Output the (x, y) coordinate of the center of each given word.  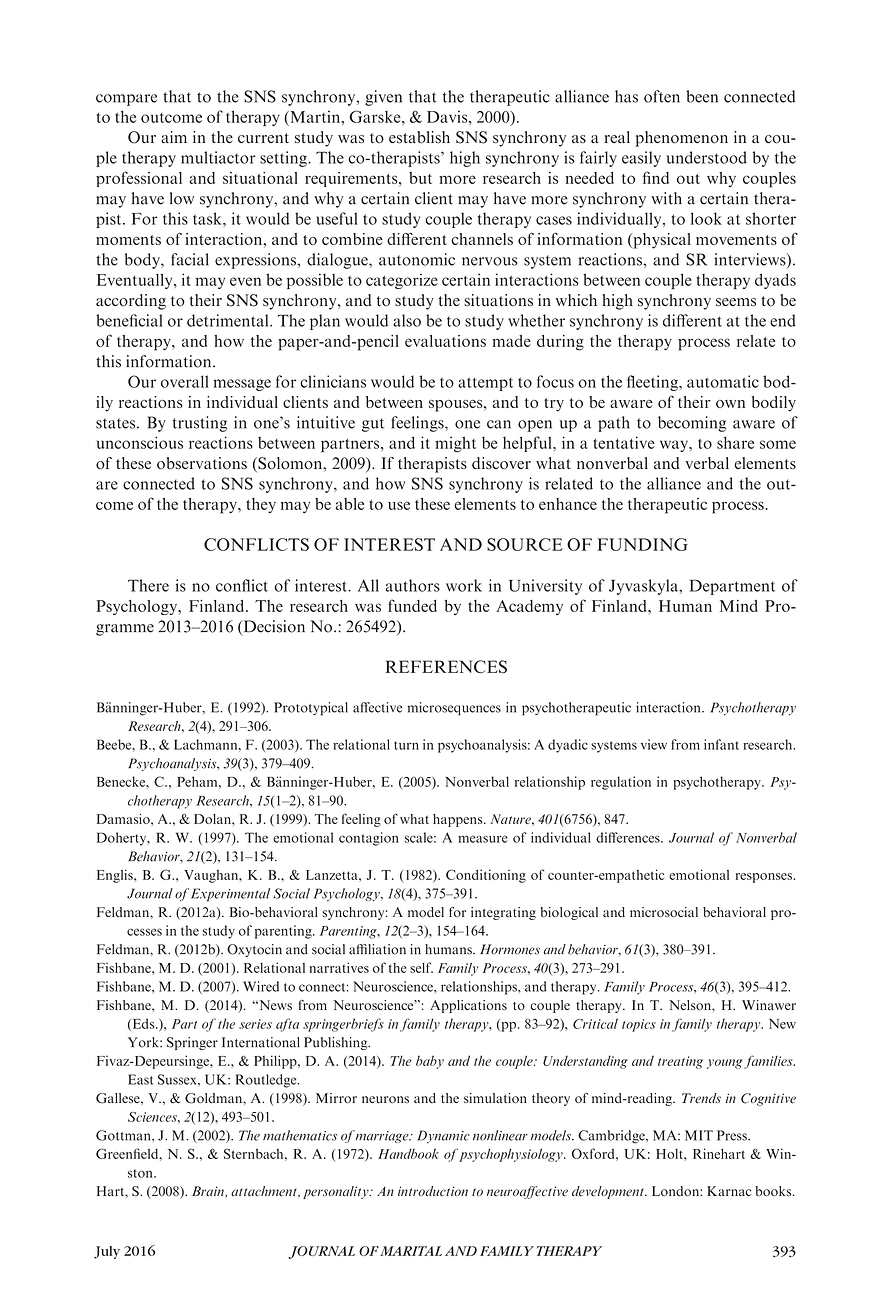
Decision (273, 627)
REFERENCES (446, 666)
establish (419, 137)
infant (721, 744)
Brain (209, 1192)
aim (174, 137)
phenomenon (682, 139)
